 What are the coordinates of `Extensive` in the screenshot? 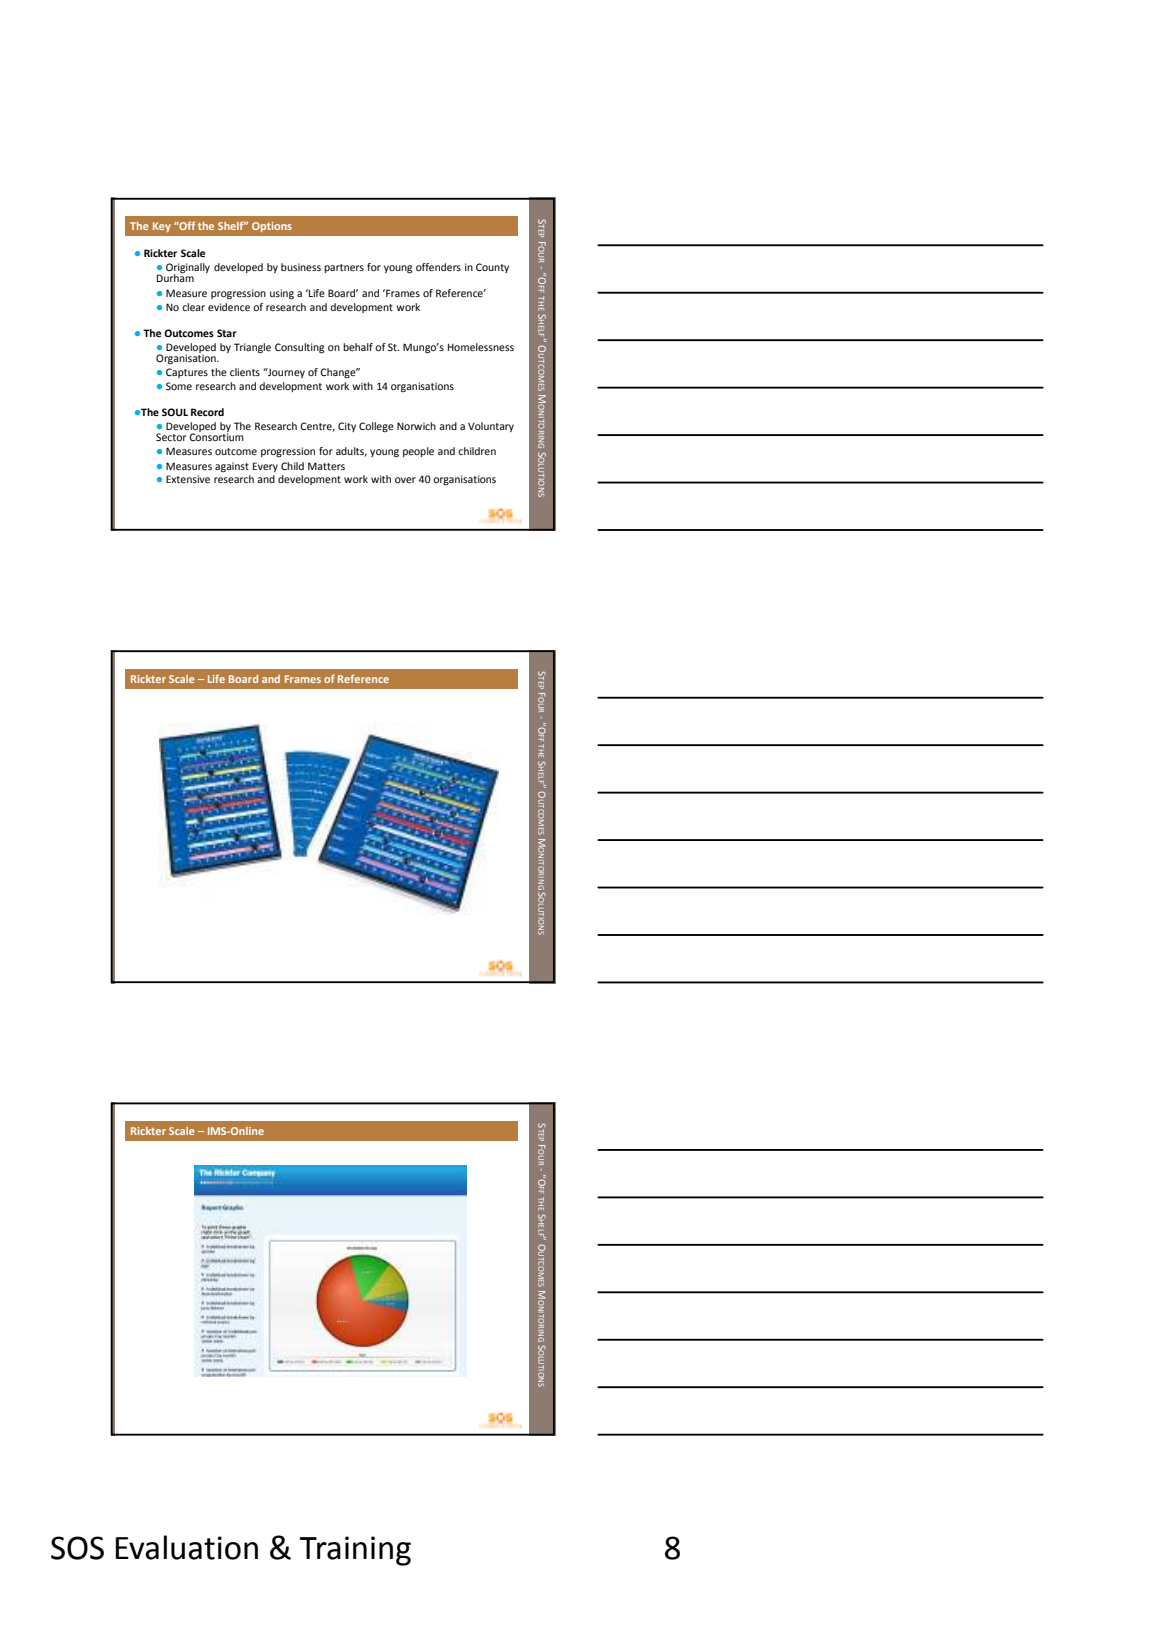 It's located at (188, 479).
